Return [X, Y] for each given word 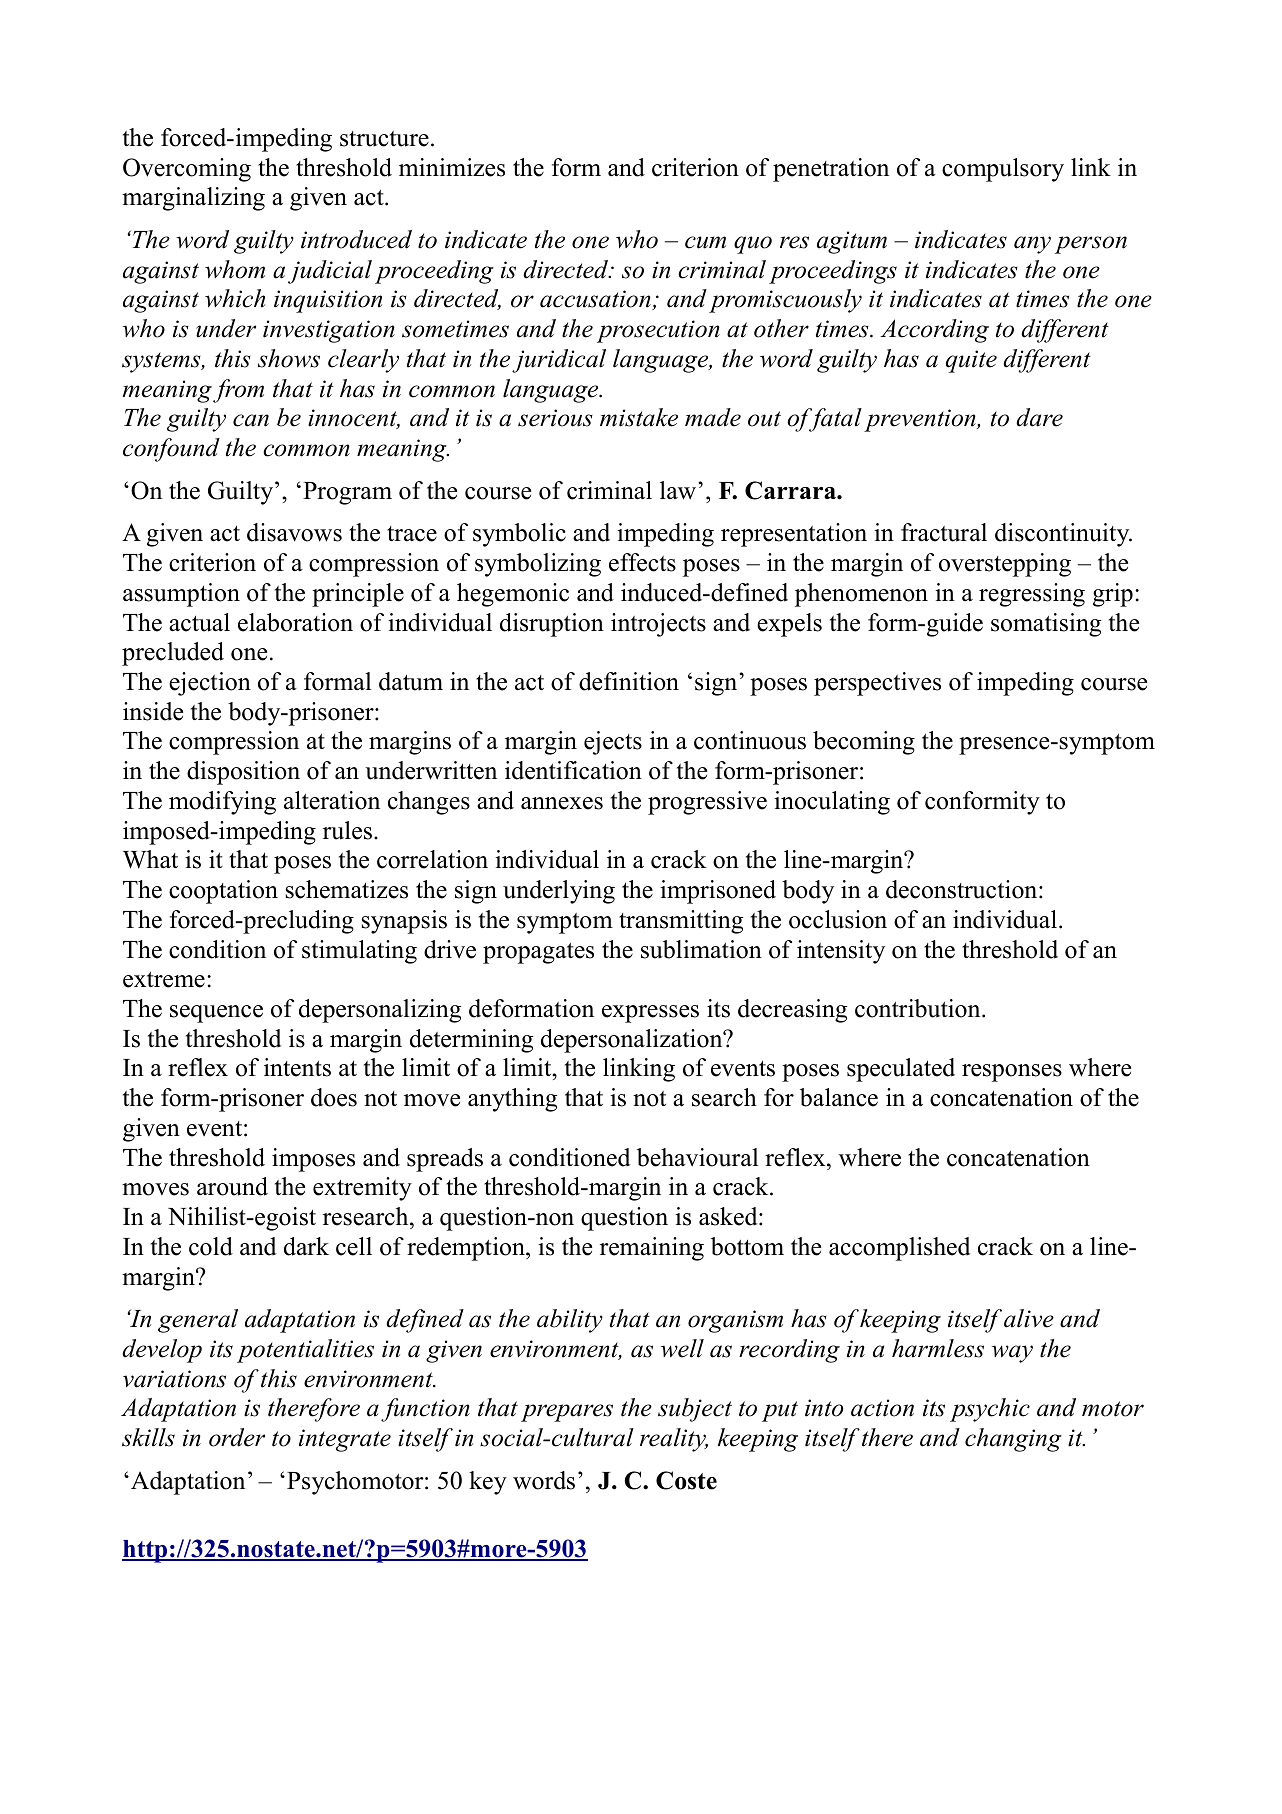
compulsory [1003, 170]
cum [705, 242]
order [237, 1437]
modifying [222, 803]
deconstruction [963, 889]
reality [674, 1440]
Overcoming [187, 170]
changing [1013, 1440]
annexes [562, 803]
